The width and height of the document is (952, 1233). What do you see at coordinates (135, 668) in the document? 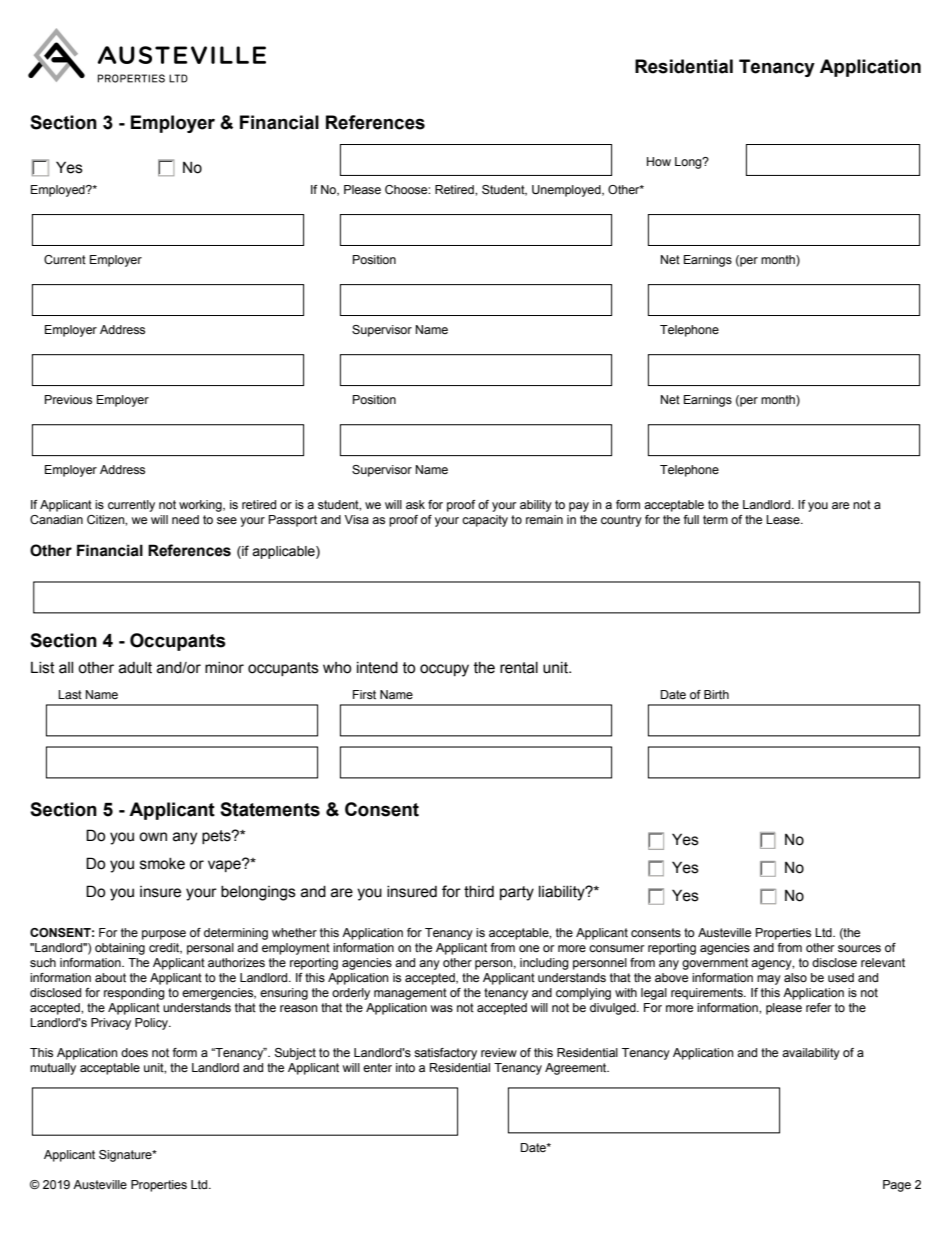
I see `adult` at bounding box center [135, 668].
